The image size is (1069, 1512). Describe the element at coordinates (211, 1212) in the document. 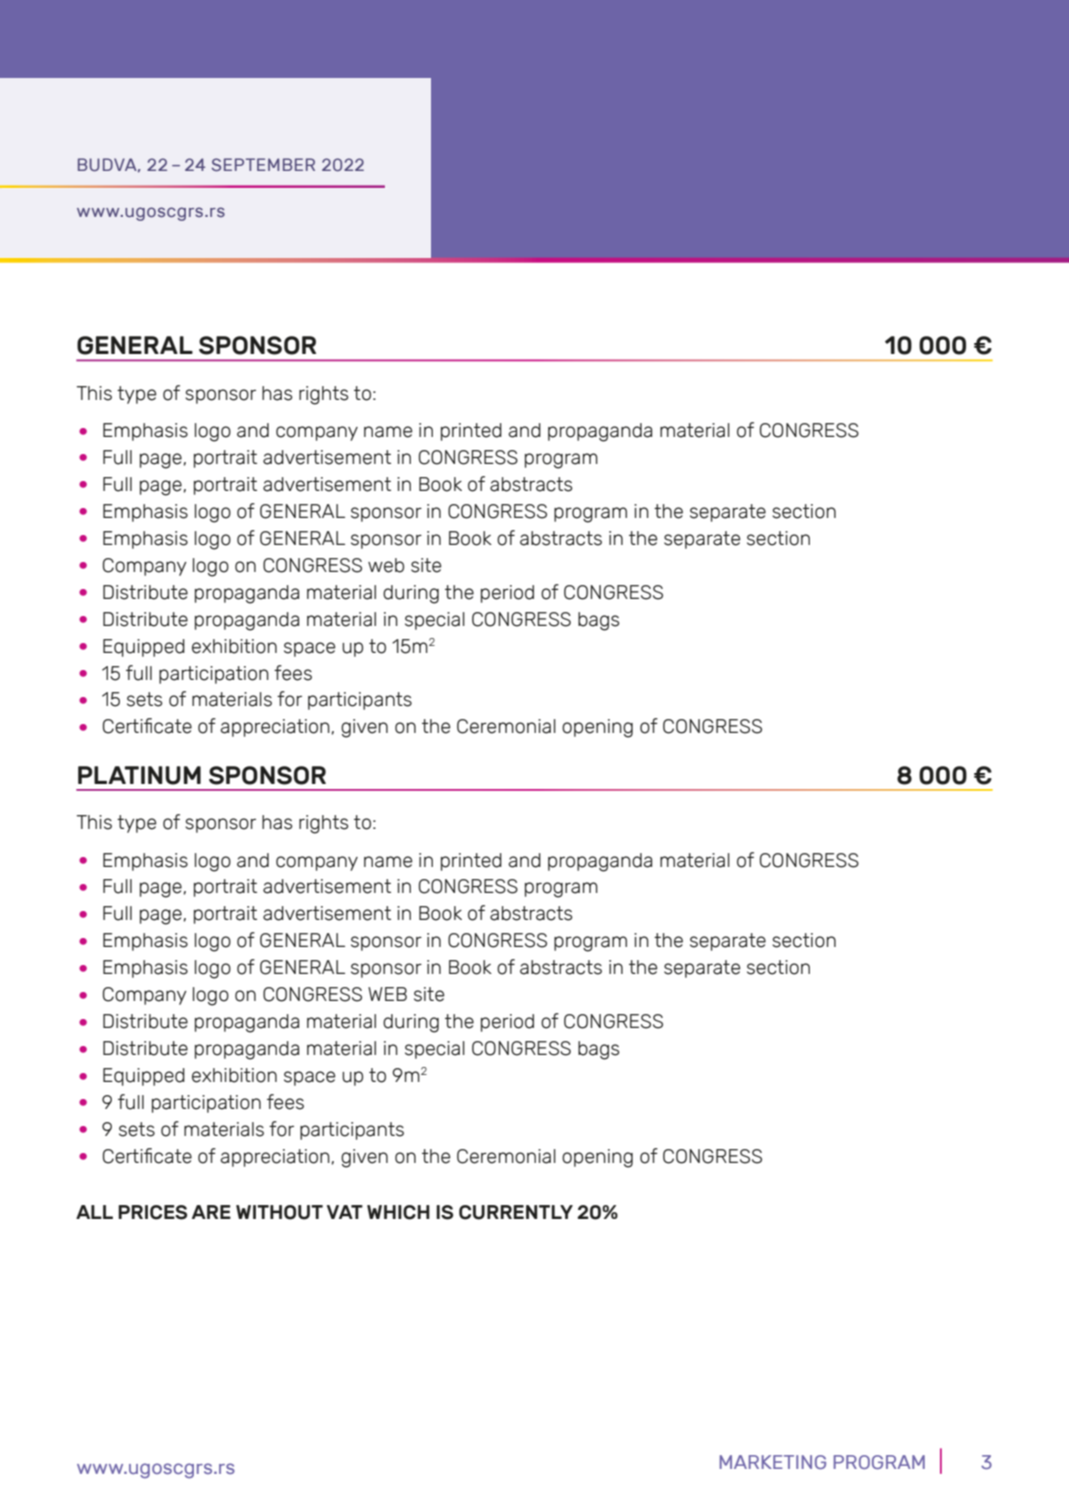

I see `ARE` at that location.
